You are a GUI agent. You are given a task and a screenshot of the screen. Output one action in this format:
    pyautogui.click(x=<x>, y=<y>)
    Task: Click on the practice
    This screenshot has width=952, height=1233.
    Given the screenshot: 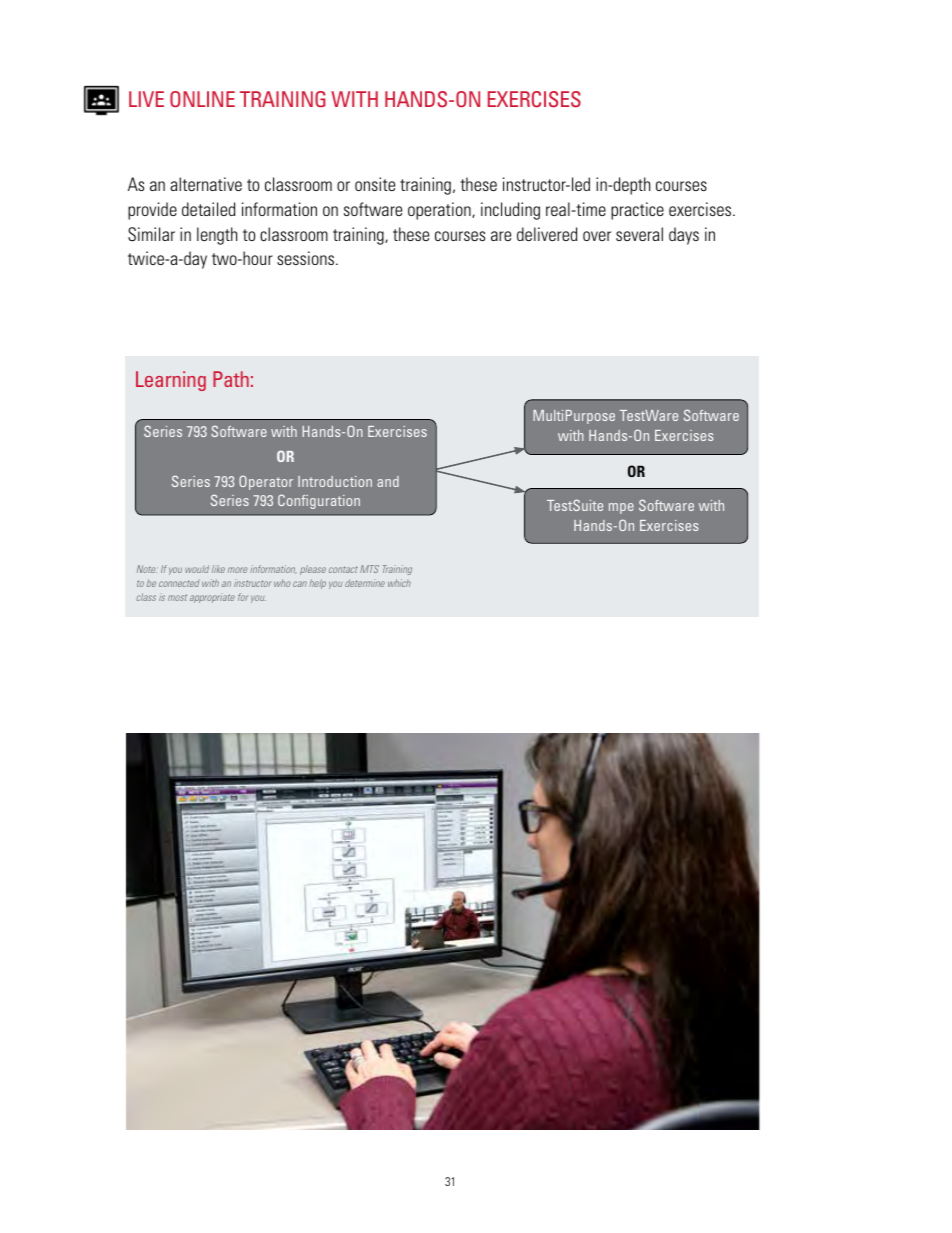 What is the action you would take?
    pyautogui.click(x=637, y=211)
